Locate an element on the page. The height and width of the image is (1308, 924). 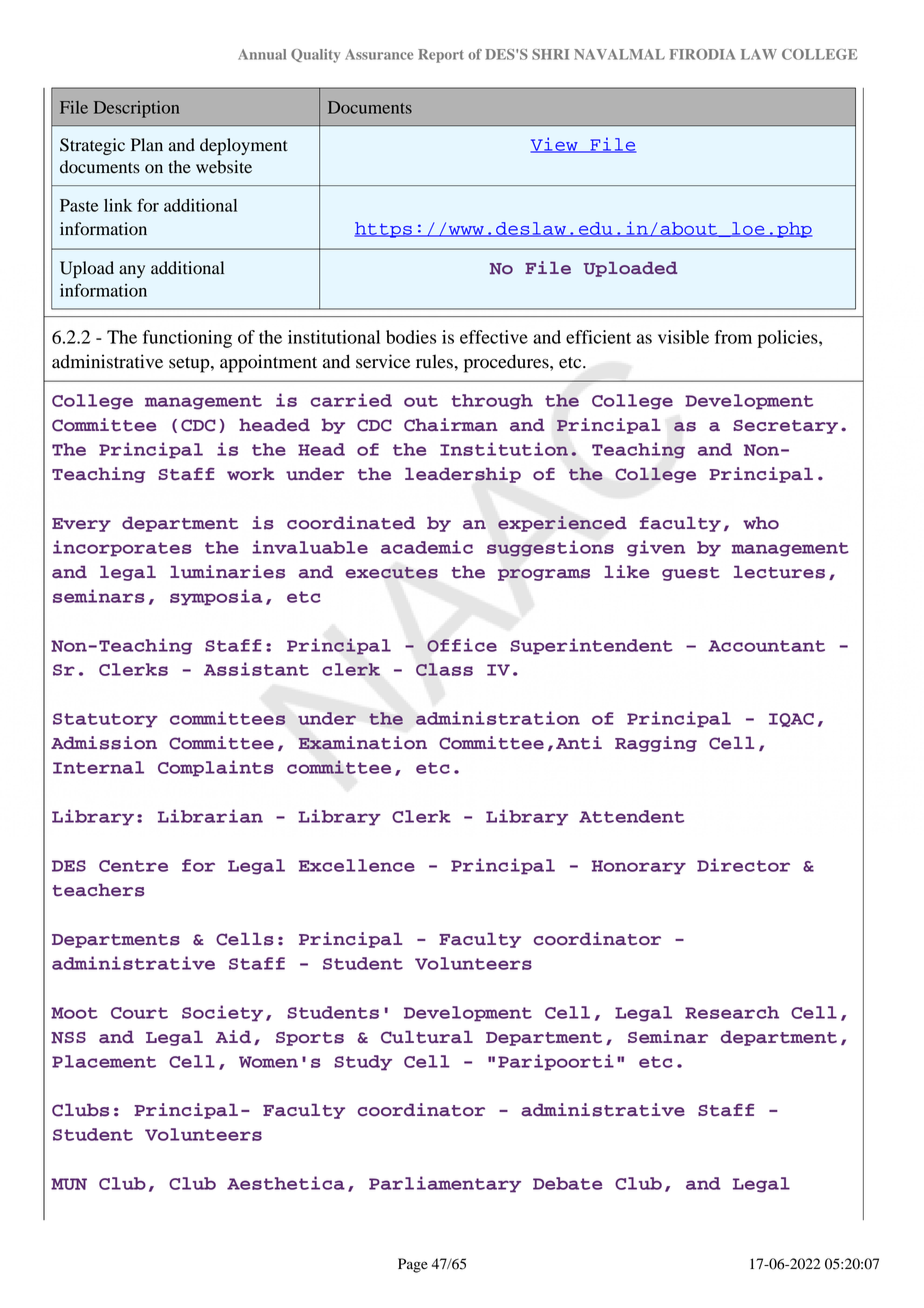
SHRI is located at coordinates (550, 54).
